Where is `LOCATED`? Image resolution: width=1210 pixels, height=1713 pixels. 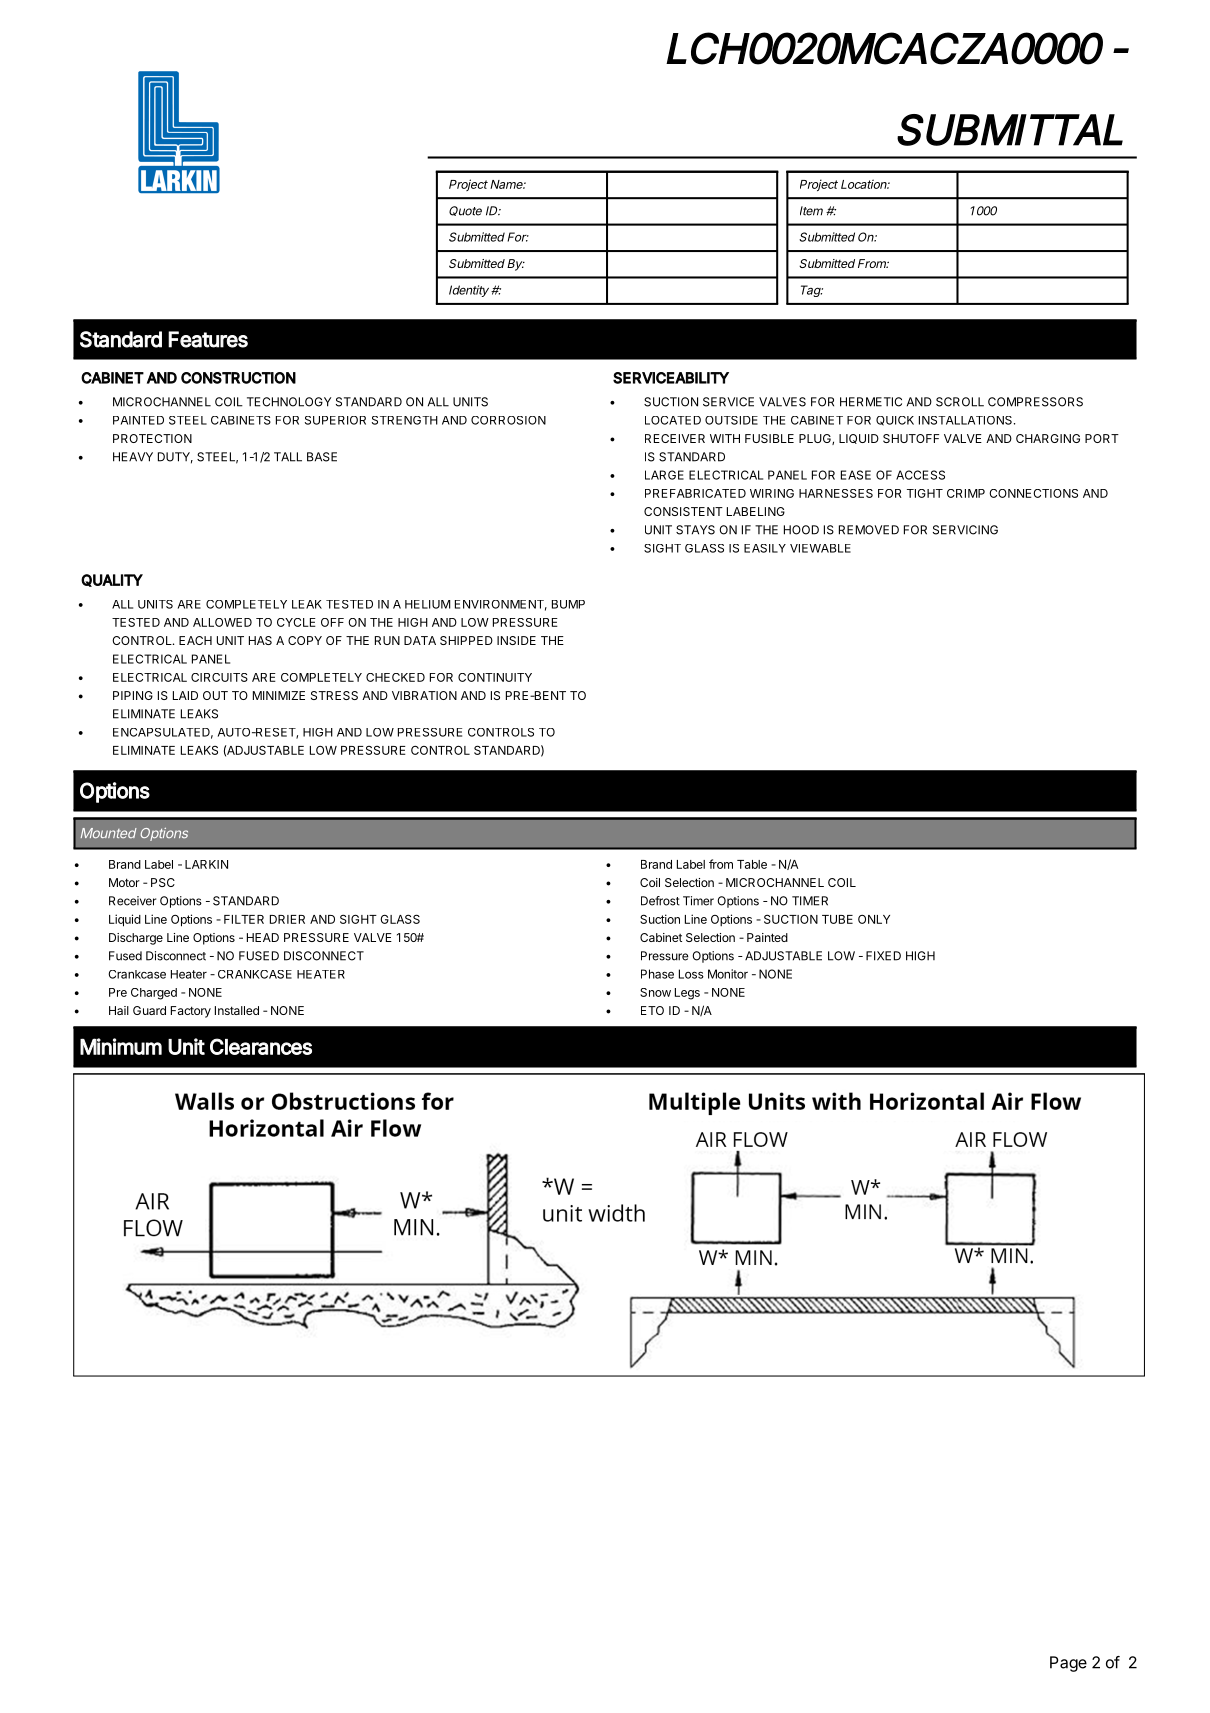 LOCATED is located at coordinates (673, 420).
